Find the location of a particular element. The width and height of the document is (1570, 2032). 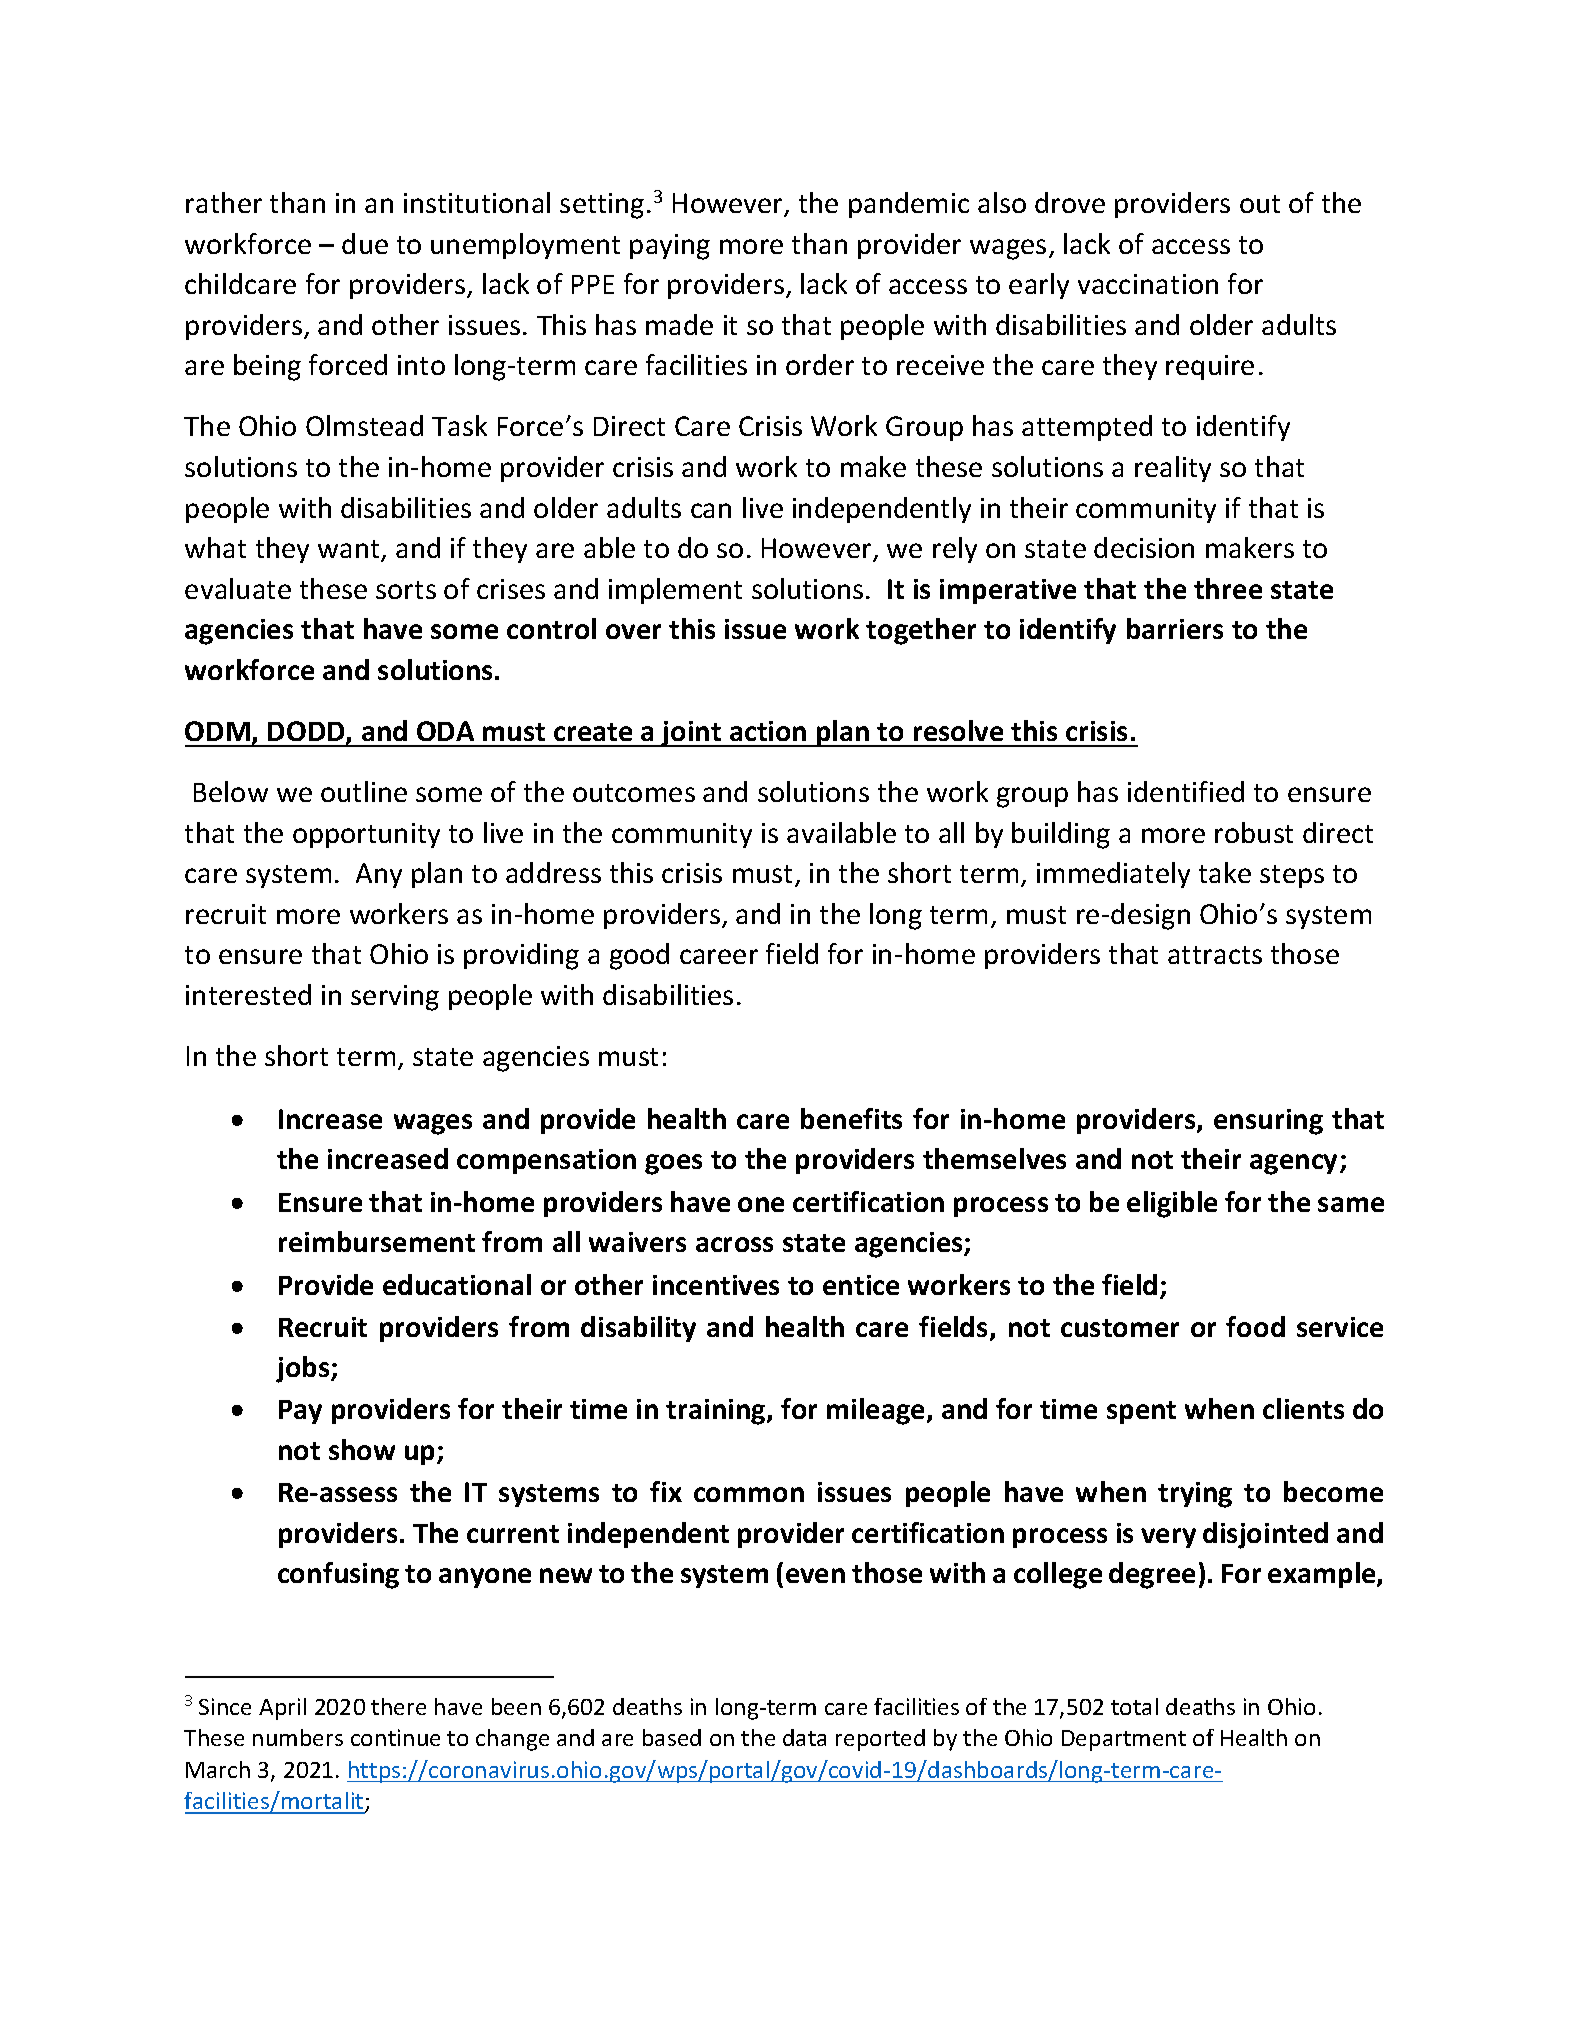

continue is located at coordinates (395, 1737).
